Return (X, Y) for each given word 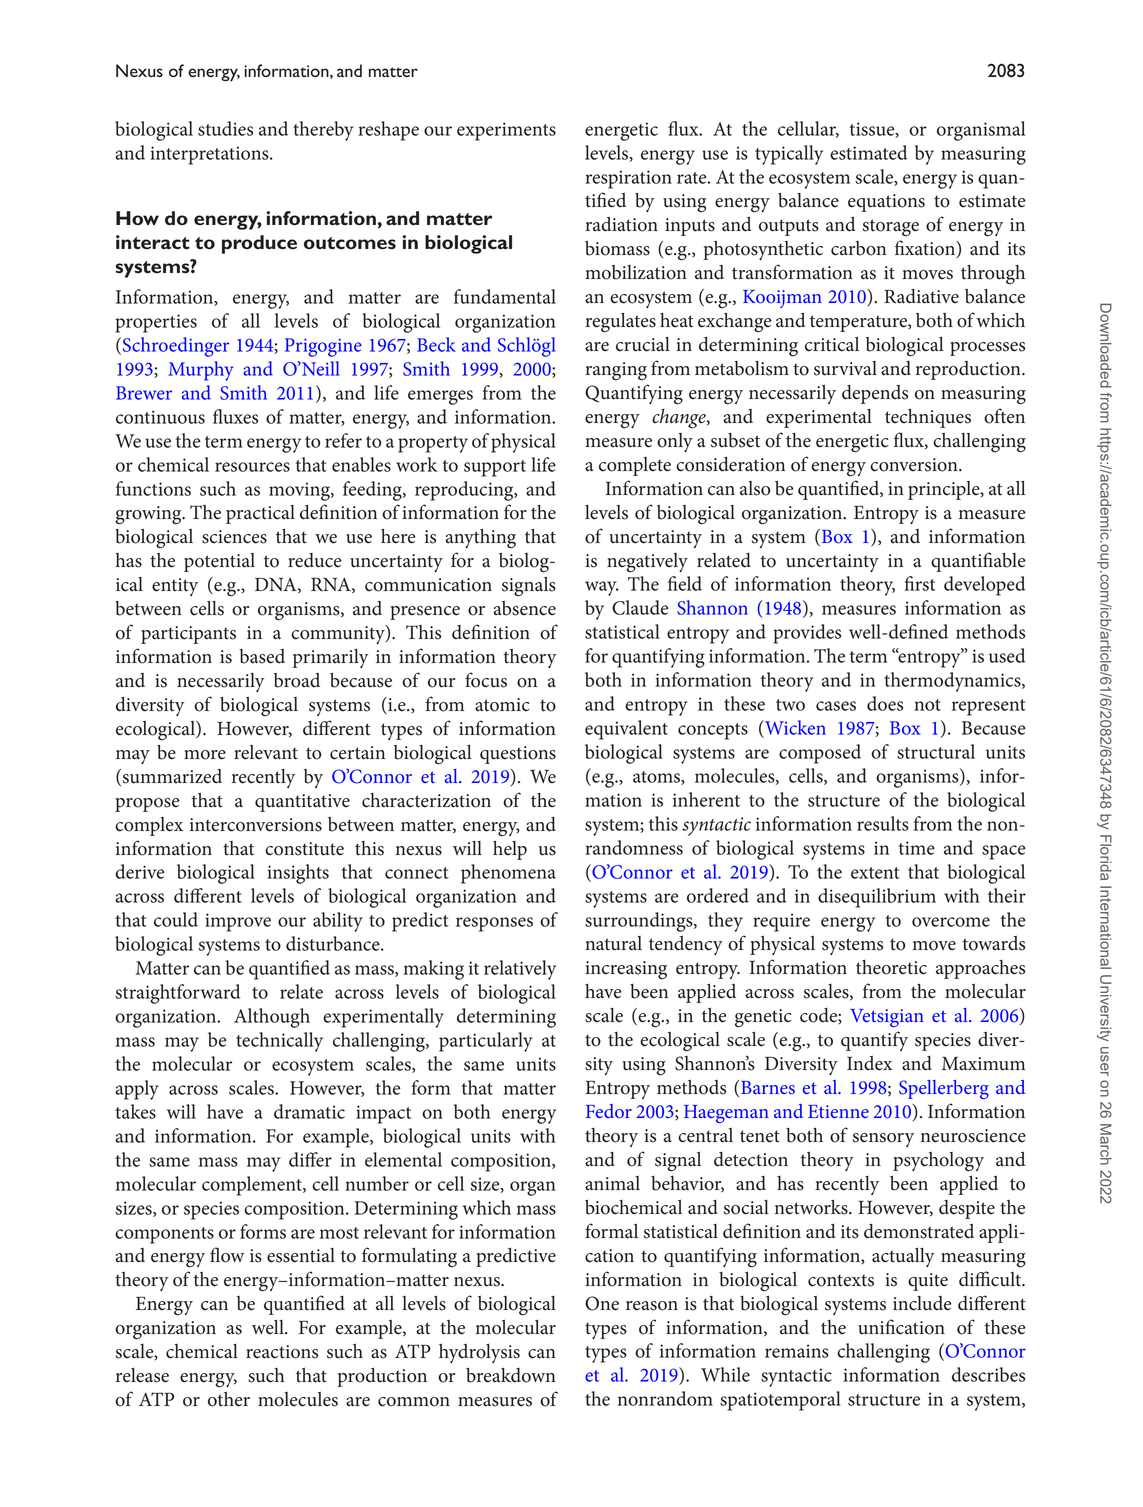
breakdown (511, 1375)
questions (518, 755)
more (205, 755)
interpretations (210, 155)
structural (936, 751)
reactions (282, 1352)
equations (886, 203)
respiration (628, 179)
